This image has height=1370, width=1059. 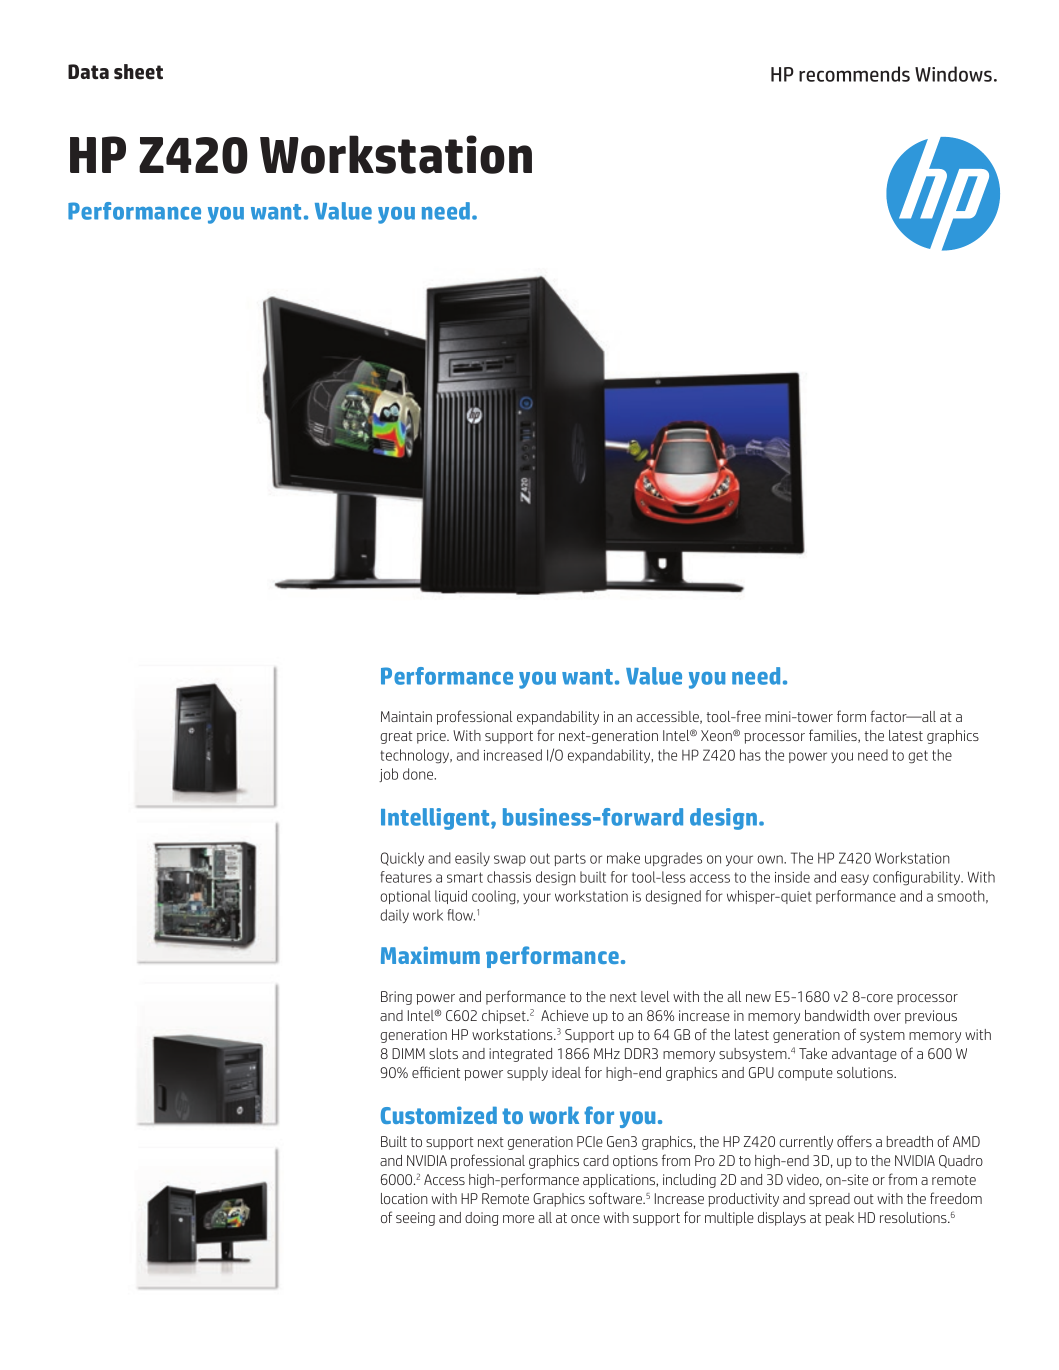 What do you see at coordinates (837, 1015) in the image?
I see `bandwidth` at bounding box center [837, 1015].
